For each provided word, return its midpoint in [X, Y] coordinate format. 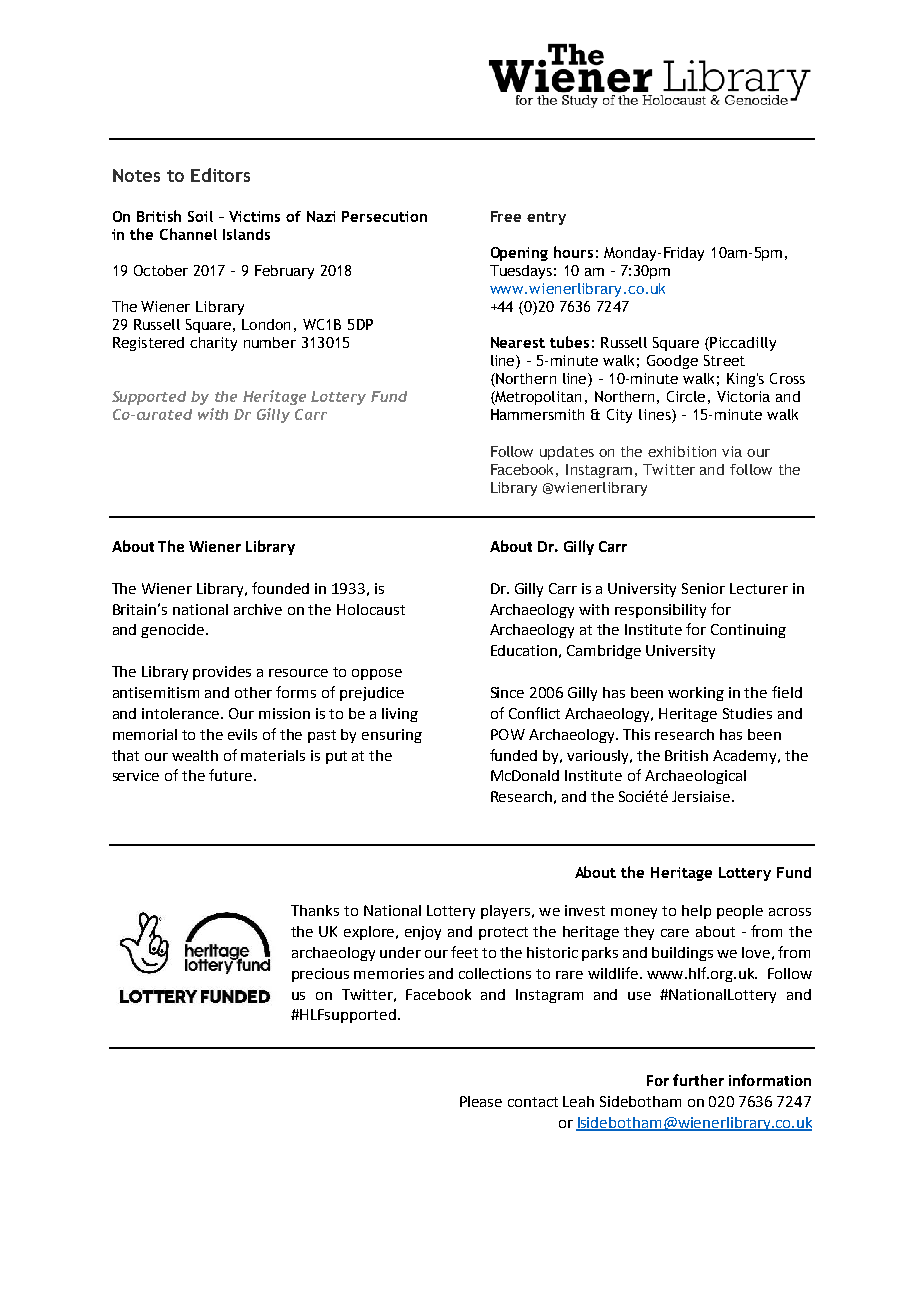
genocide [174, 631]
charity [213, 344]
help [696, 912]
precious [320, 975]
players [507, 912]
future [230, 775]
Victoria [743, 396]
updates [567, 453]
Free [506, 216]
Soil [200, 216]
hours [573, 252]
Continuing [748, 631]
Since [507, 692]
